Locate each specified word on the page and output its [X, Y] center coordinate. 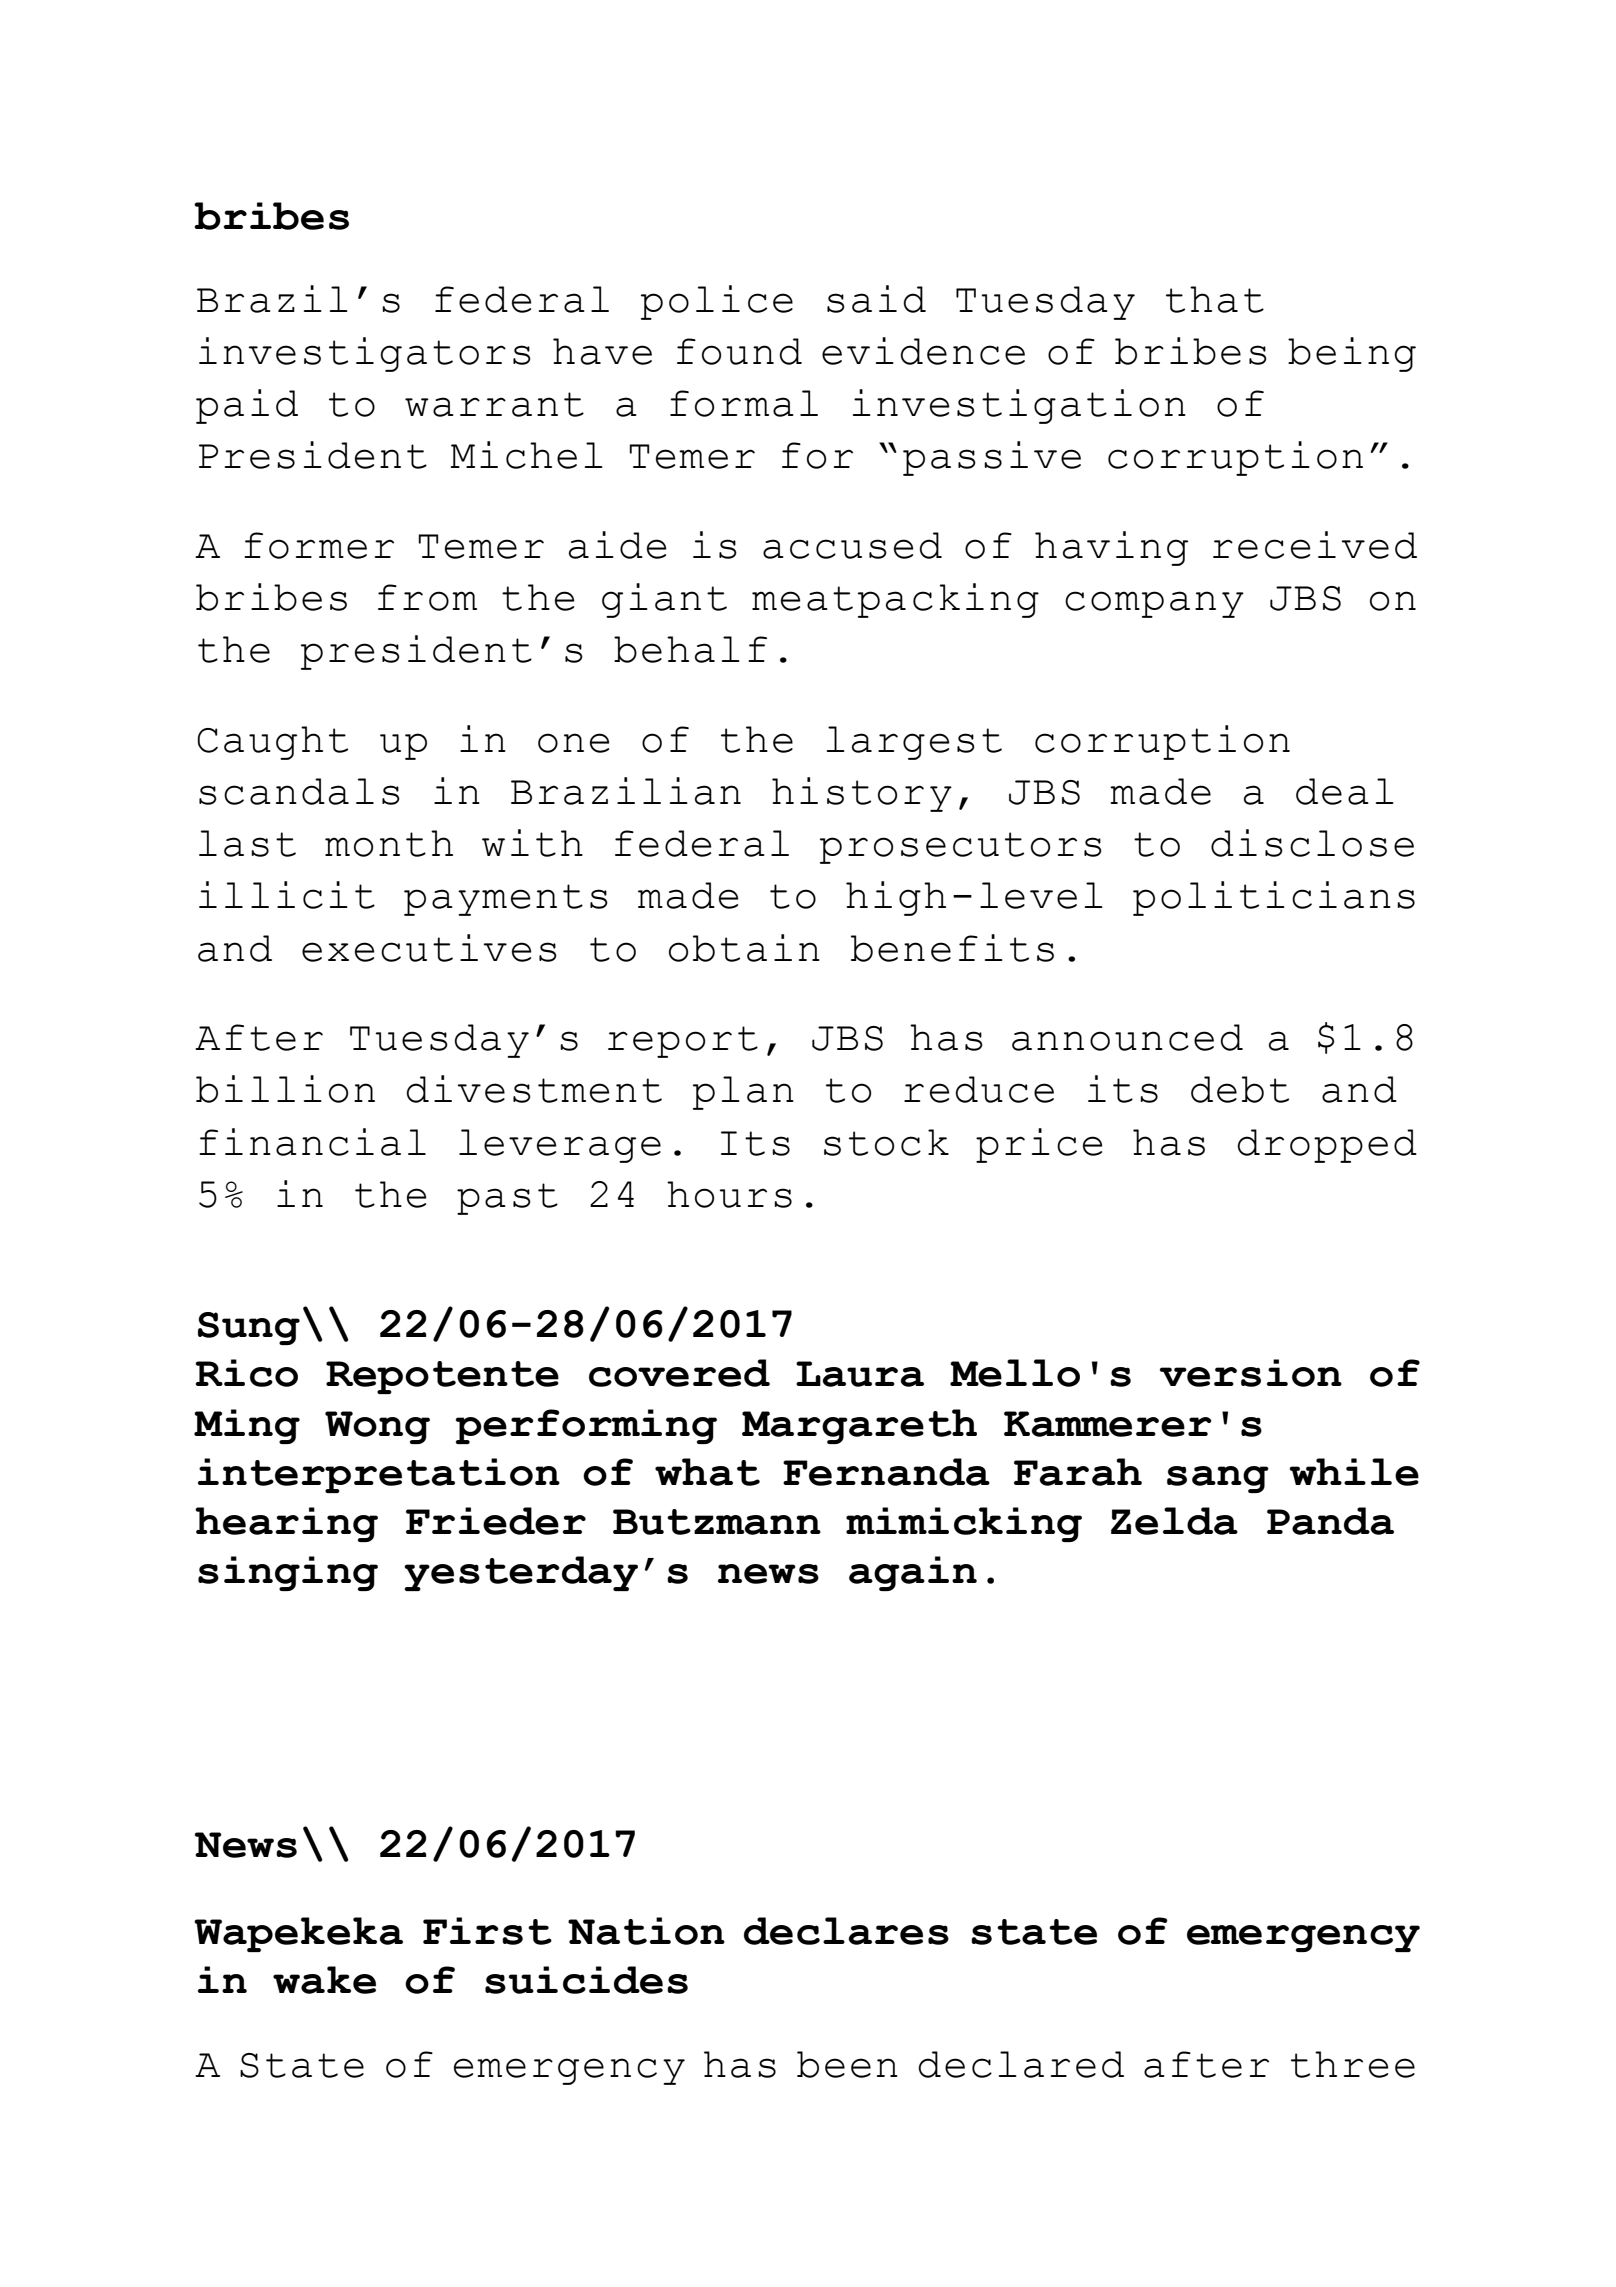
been [847, 2064]
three [1353, 2064]
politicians [1274, 898]
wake [324, 1980]
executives [429, 948]
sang [1218, 1479]
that [1215, 299]
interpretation [379, 1475]
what [707, 1472]
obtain [744, 948]
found [739, 351]
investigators [365, 354]
